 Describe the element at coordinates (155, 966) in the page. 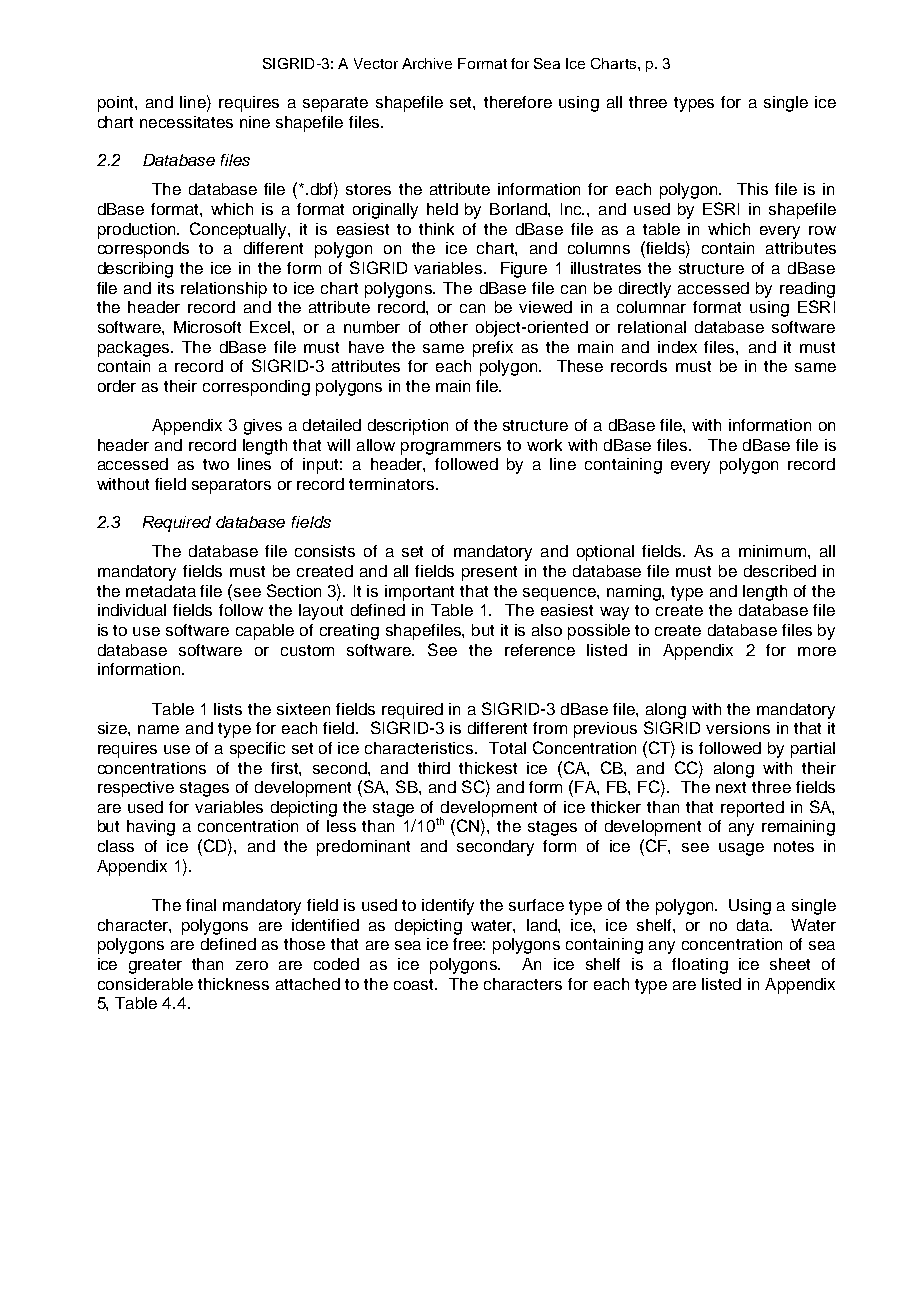

I see `greater` at that location.
